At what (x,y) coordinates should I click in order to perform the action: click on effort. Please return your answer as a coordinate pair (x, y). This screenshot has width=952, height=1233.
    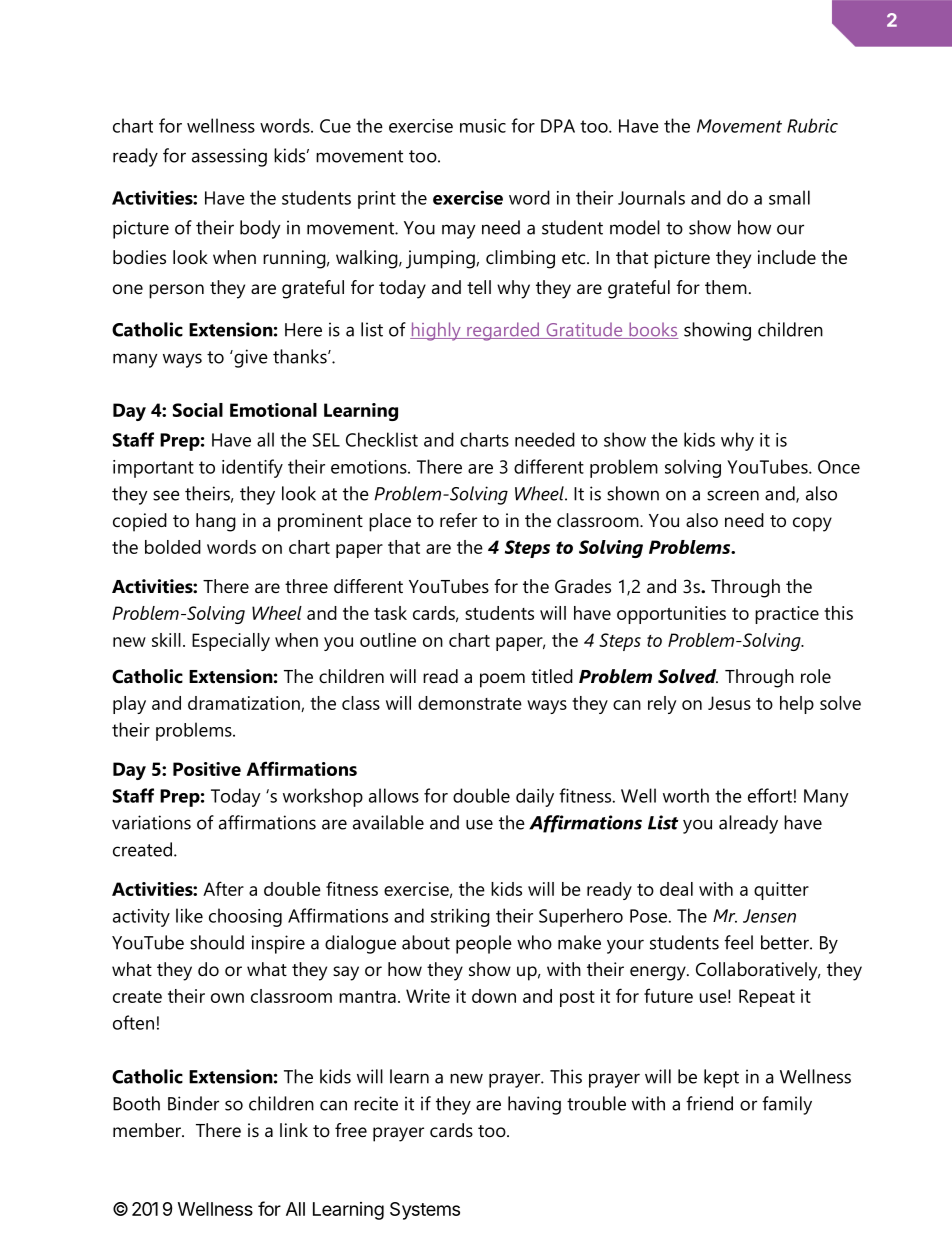
    Looking at the image, I should click on (770, 795).
